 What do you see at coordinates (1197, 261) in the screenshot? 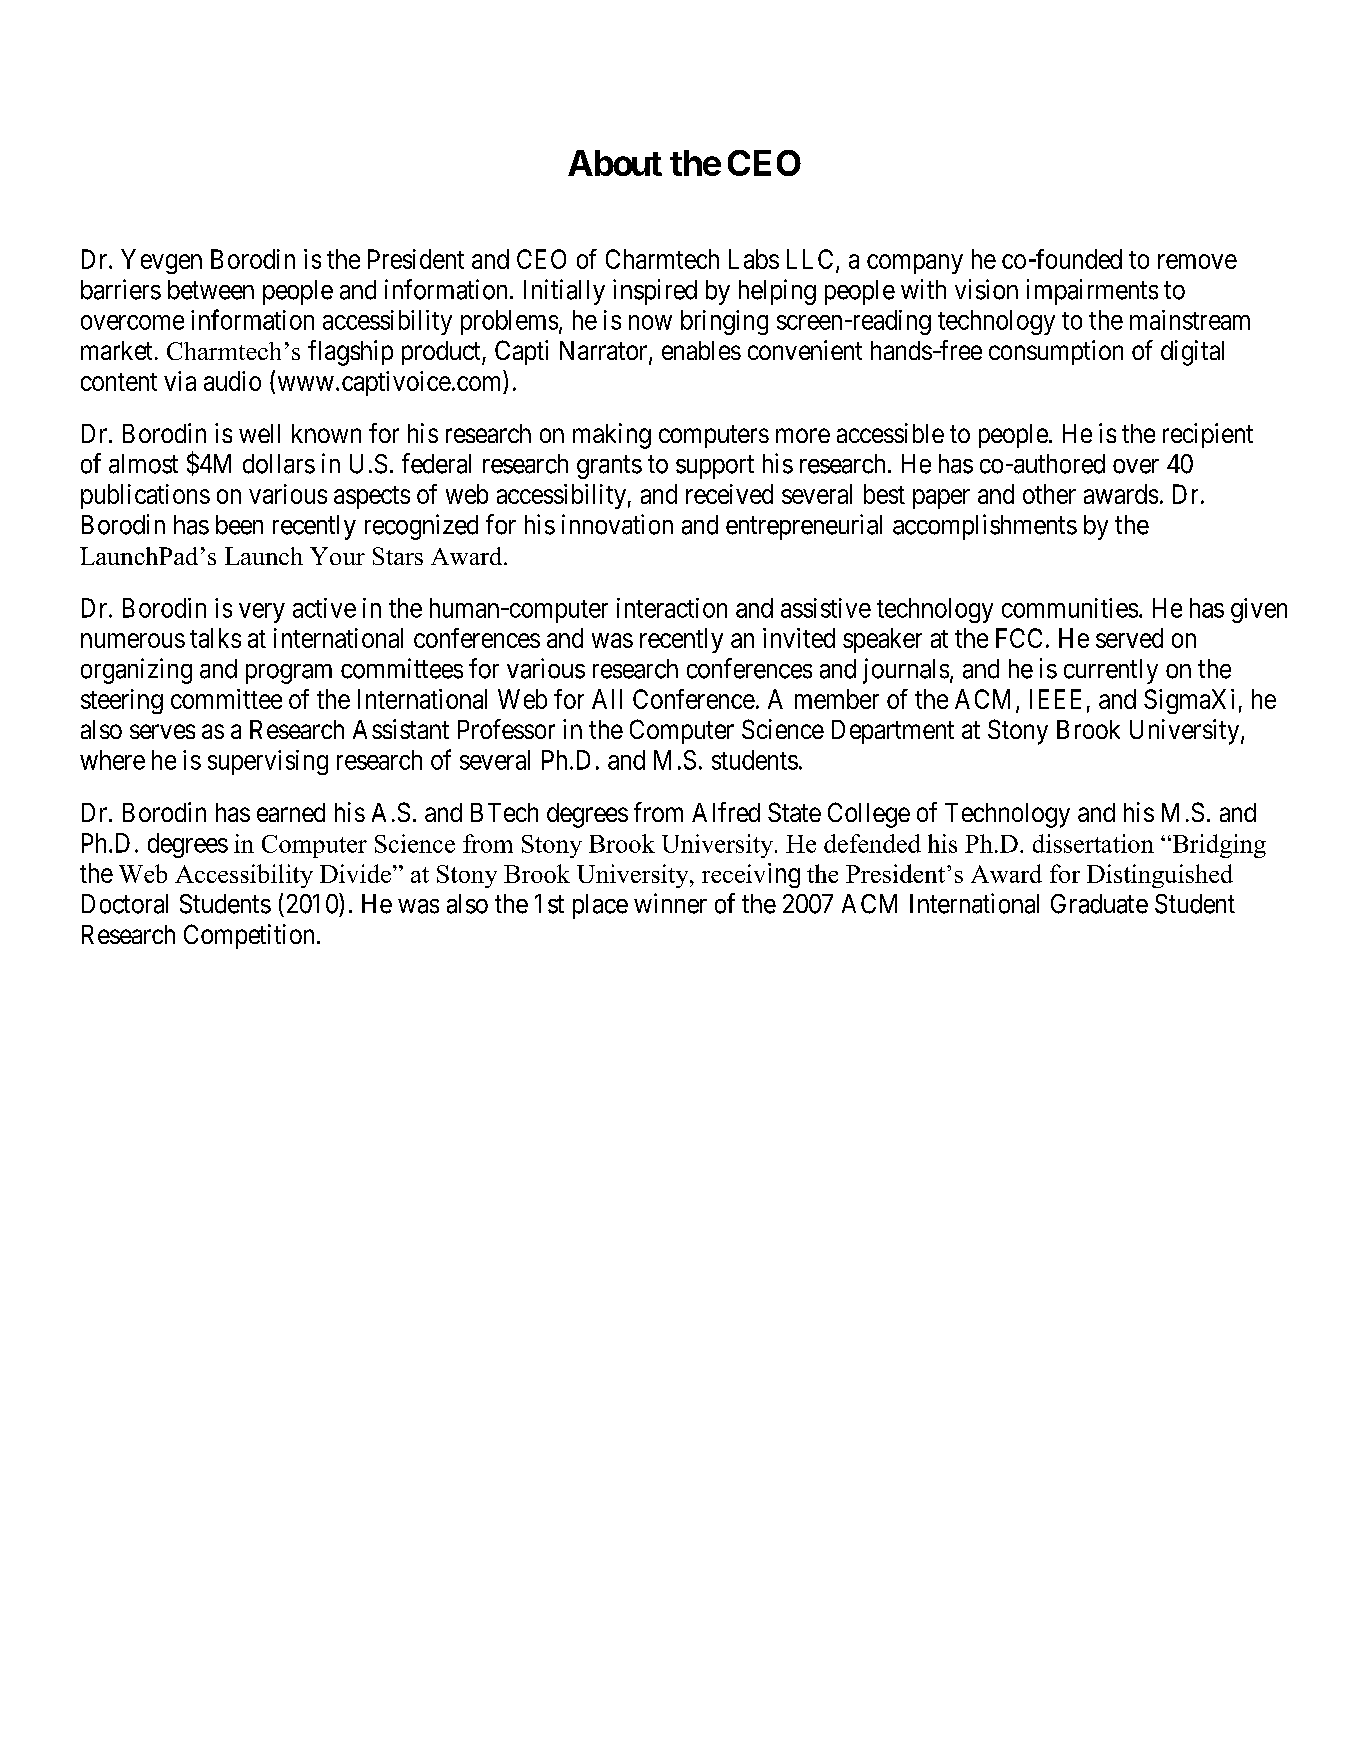
I see `remove` at bounding box center [1197, 261].
